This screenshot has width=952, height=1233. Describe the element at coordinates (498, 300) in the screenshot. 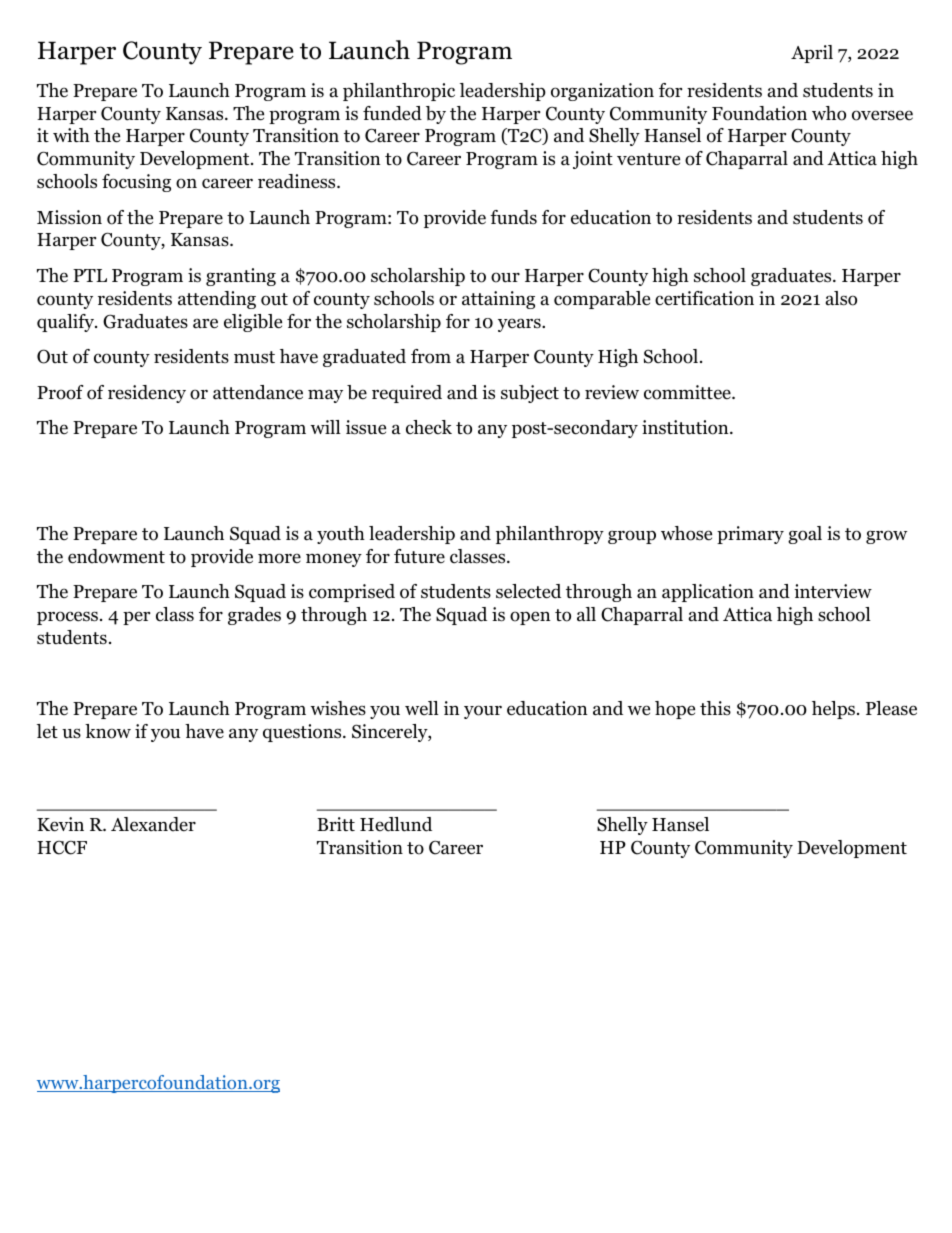

I see `attaining` at that location.
